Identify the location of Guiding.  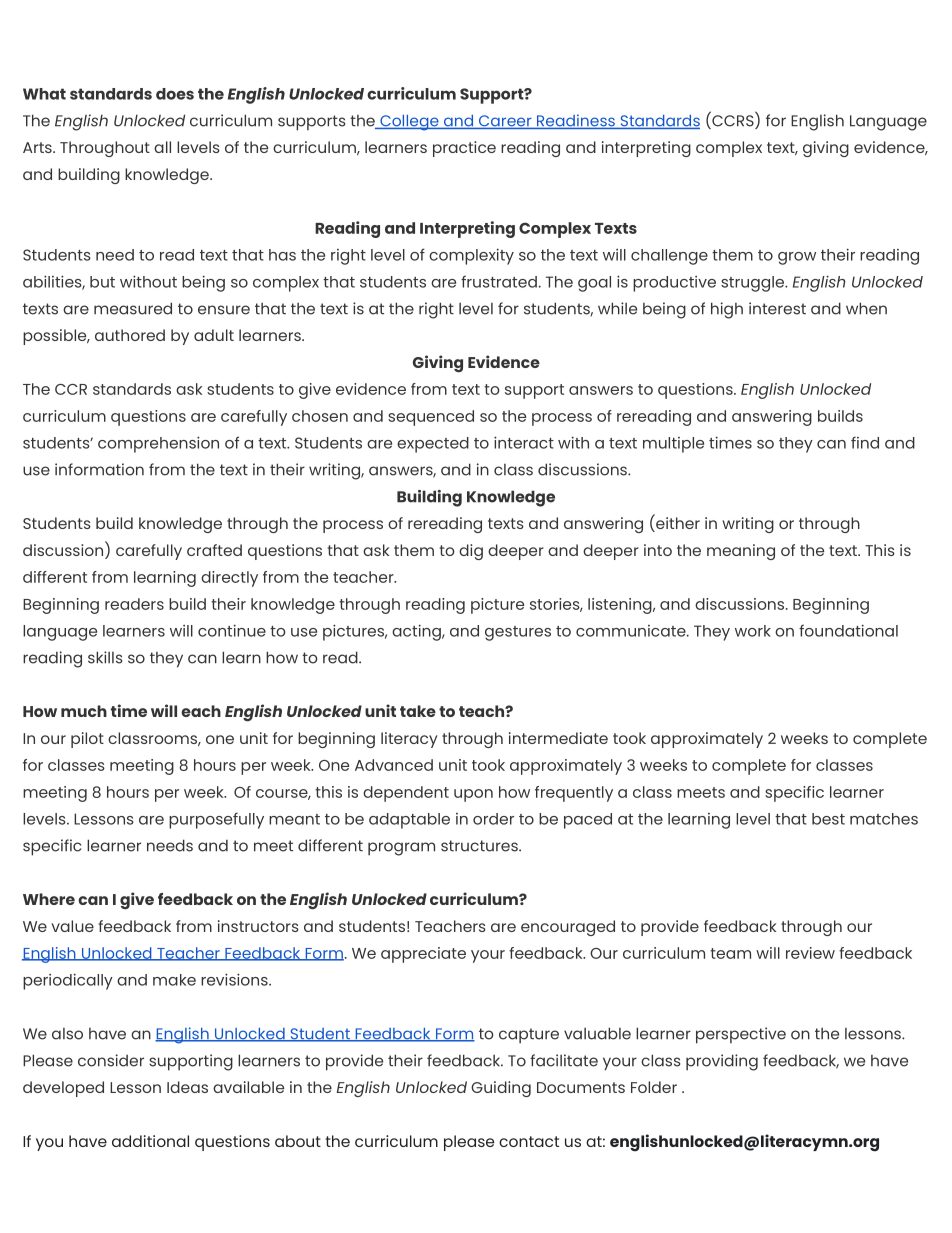
(501, 1089).
